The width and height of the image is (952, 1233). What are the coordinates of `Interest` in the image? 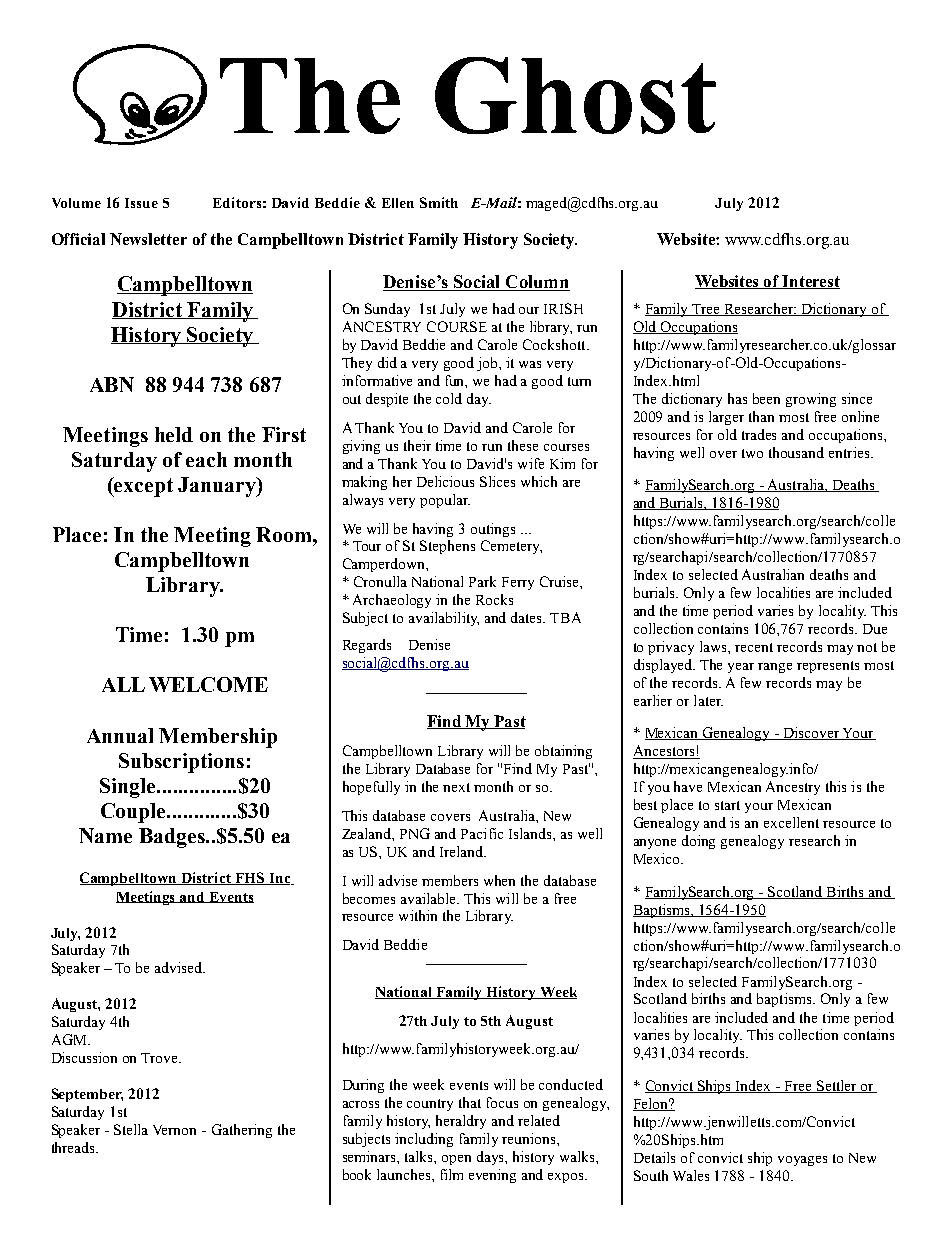 It's located at (810, 282).
